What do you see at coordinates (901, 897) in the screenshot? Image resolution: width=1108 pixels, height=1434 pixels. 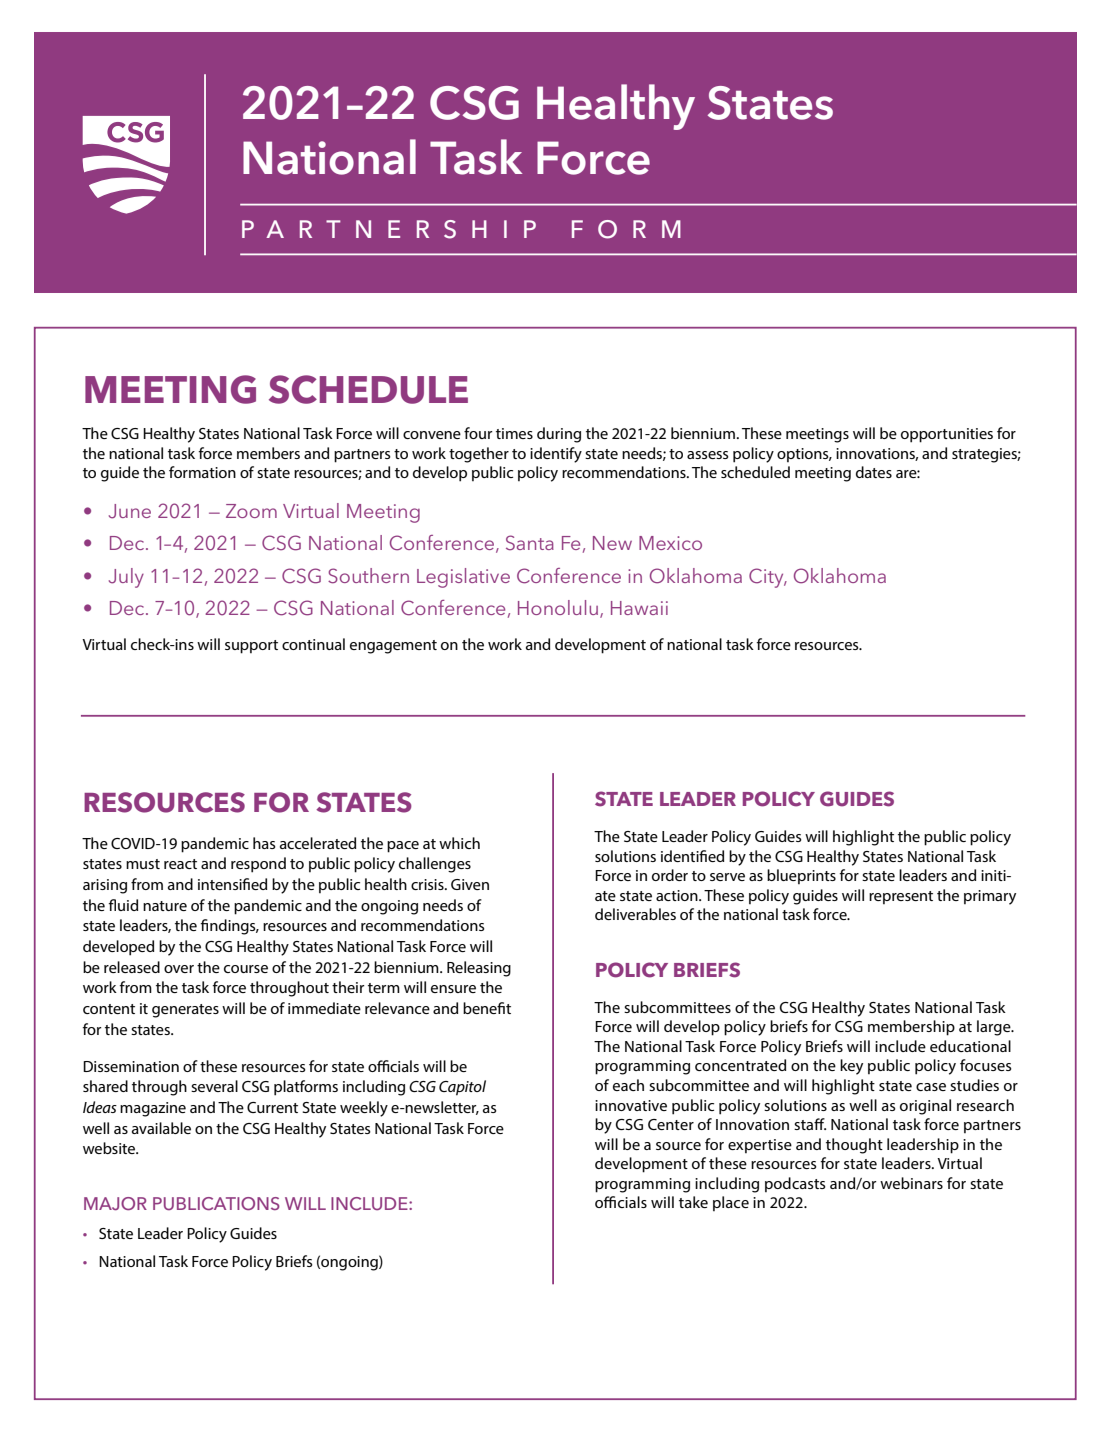 I see `represent` at bounding box center [901, 897].
